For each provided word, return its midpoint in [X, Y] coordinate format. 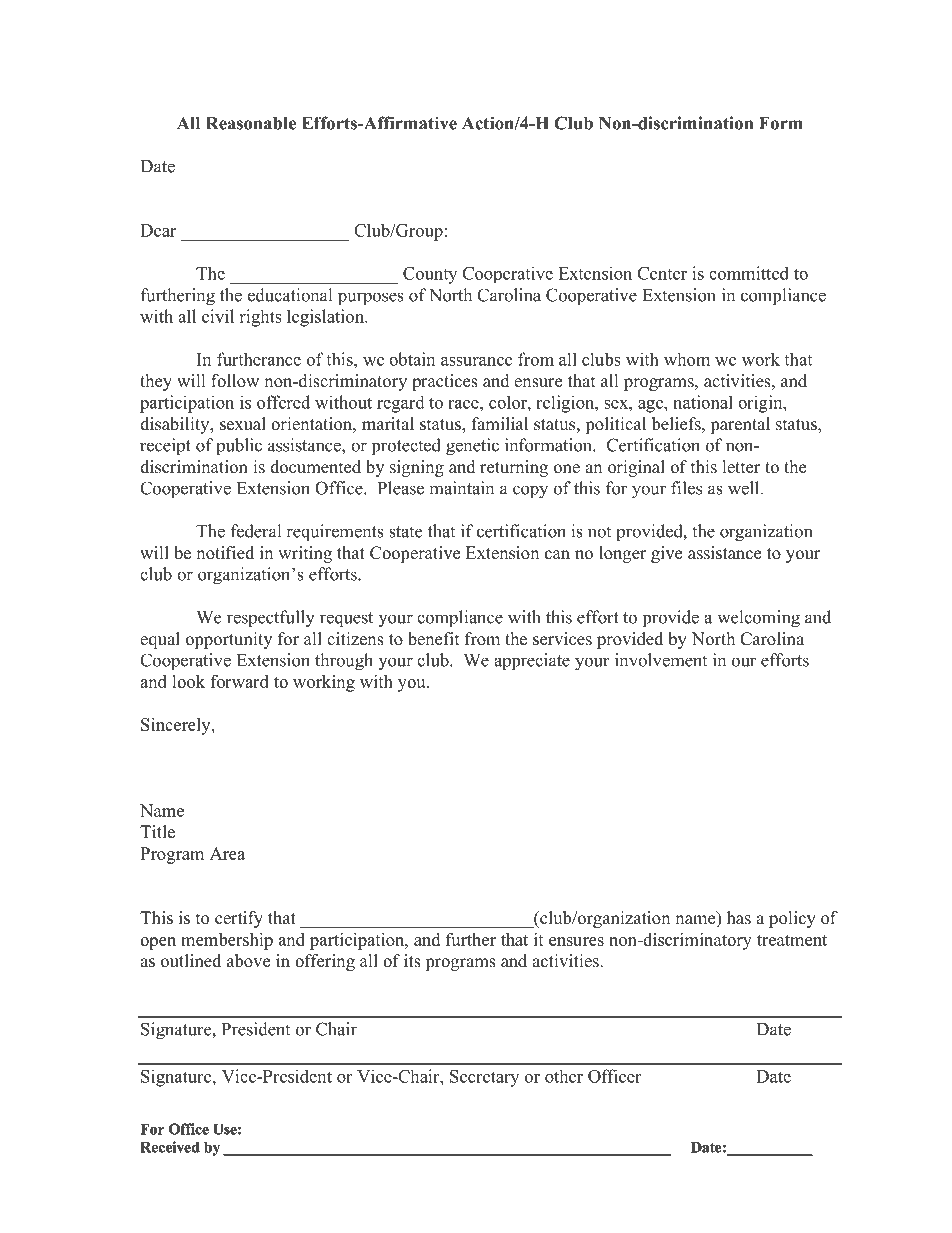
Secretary [484, 1078]
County [430, 275]
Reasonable [251, 123]
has [739, 918]
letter [741, 467]
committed [749, 273]
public [239, 446]
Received [170, 1147]
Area [227, 853]
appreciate [532, 661]
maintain [461, 488]
